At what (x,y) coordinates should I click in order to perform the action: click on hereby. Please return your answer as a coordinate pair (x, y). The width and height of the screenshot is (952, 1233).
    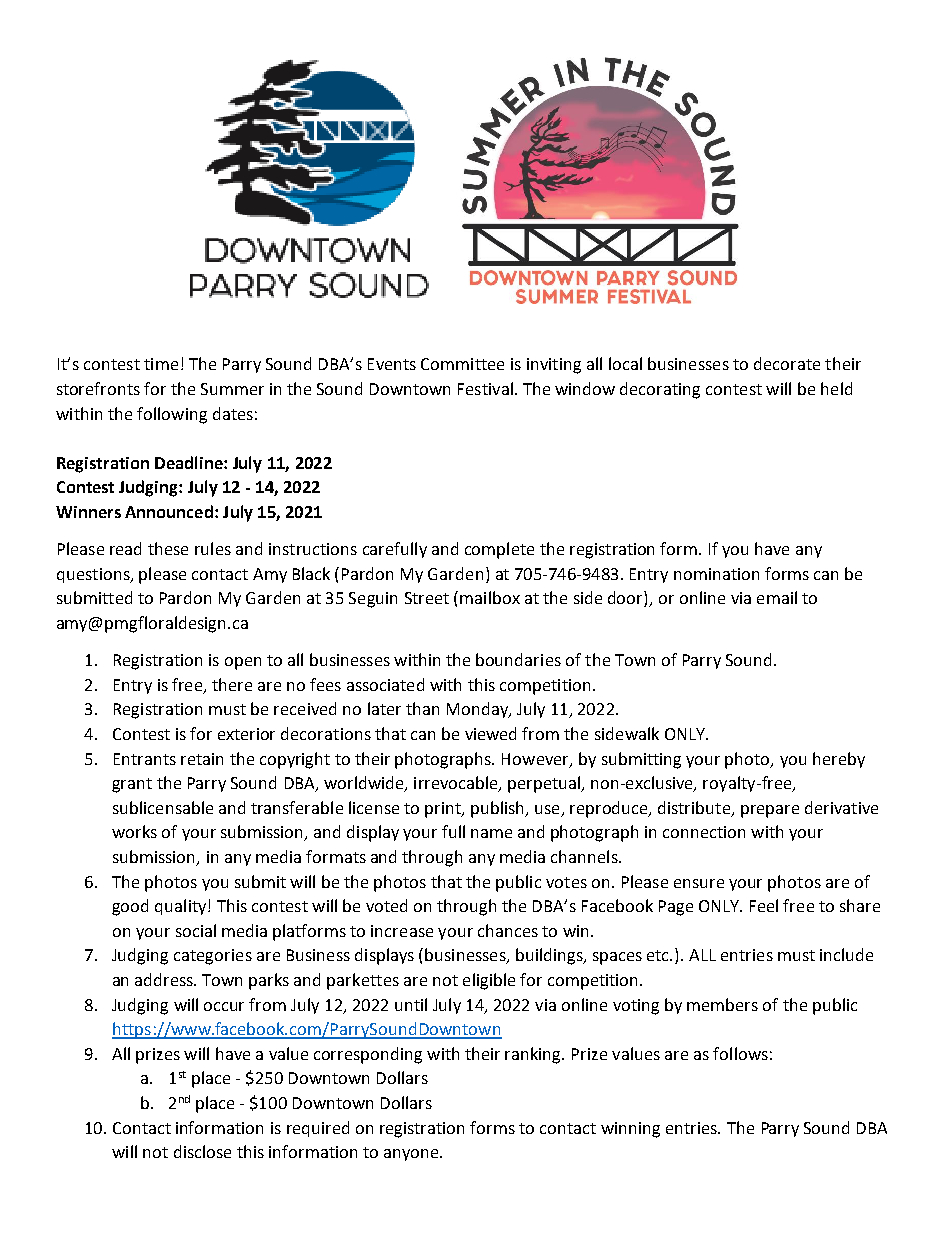
    Looking at the image, I should click on (839, 760).
